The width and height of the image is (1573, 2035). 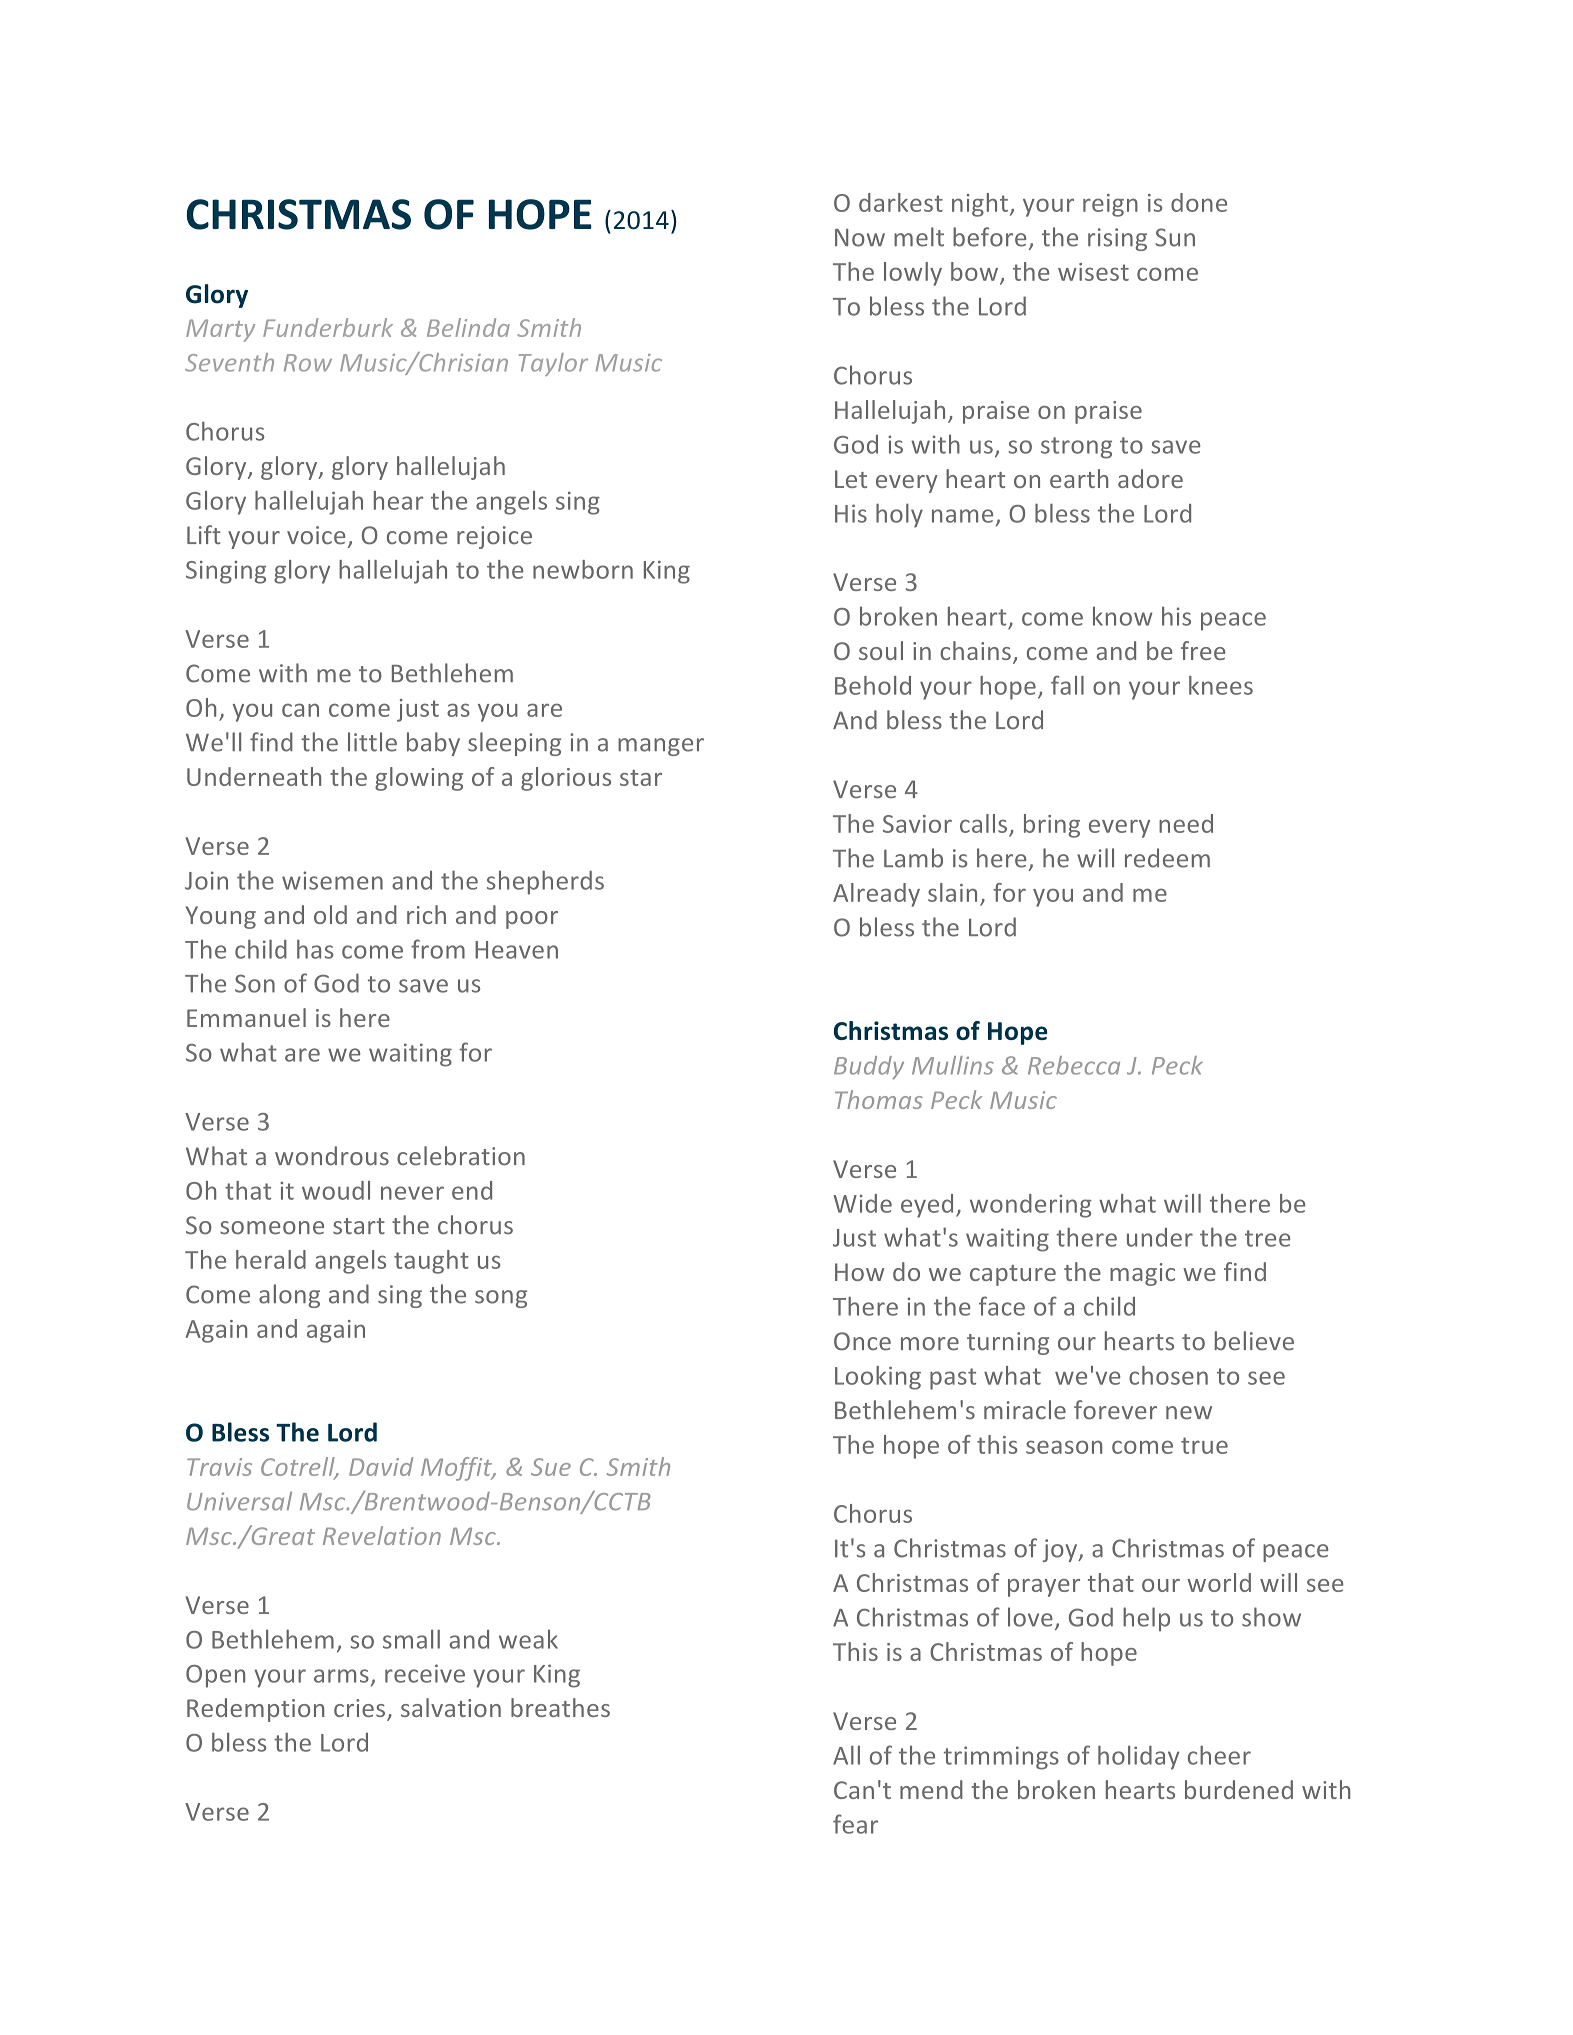 What do you see at coordinates (855, 1824) in the image?
I see `fear` at bounding box center [855, 1824].
